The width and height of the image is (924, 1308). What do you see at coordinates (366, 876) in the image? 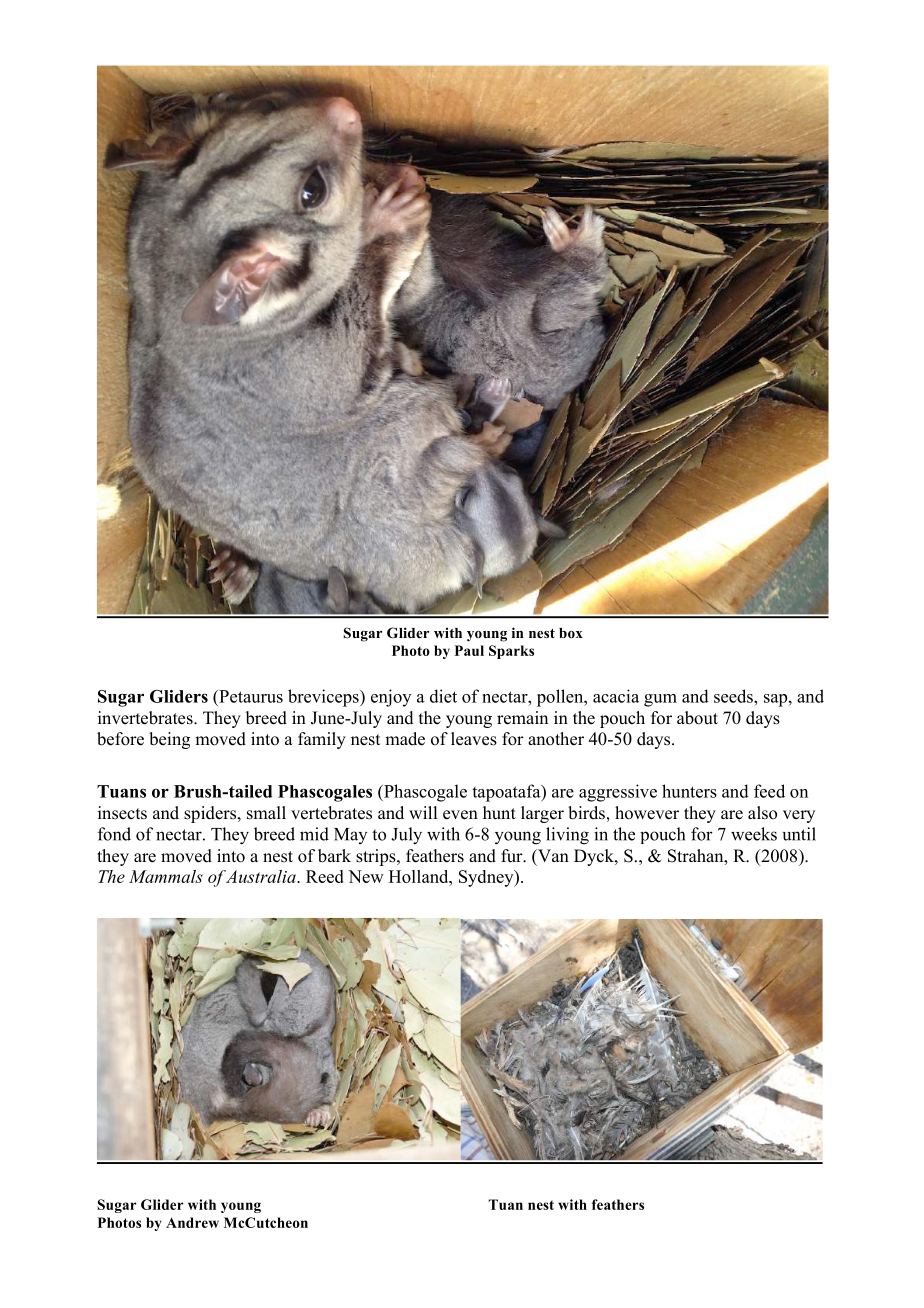
I see `New` at bounding box center [366, 876].
